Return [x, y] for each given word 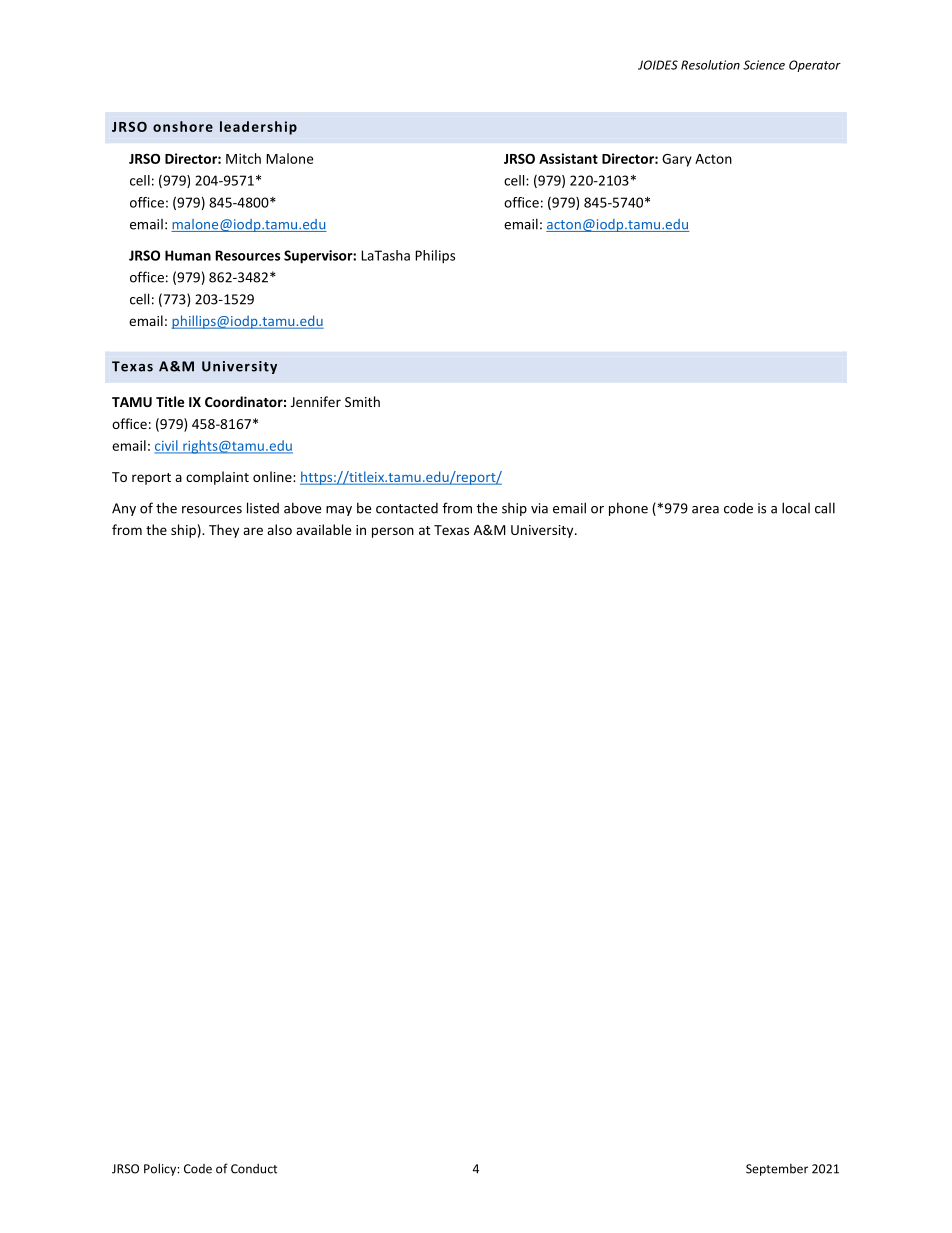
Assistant [568, 158]
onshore [183, 126]
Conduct [254, 1169]
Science [764, 65]
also [279, 529]
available [323, 529]
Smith [362, 401]
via [539, 508]
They [224, 531]
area [705, 510]
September [777, 1170]
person [393, 532]
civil [167, 446]
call [825, 508]
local [796, 508]
